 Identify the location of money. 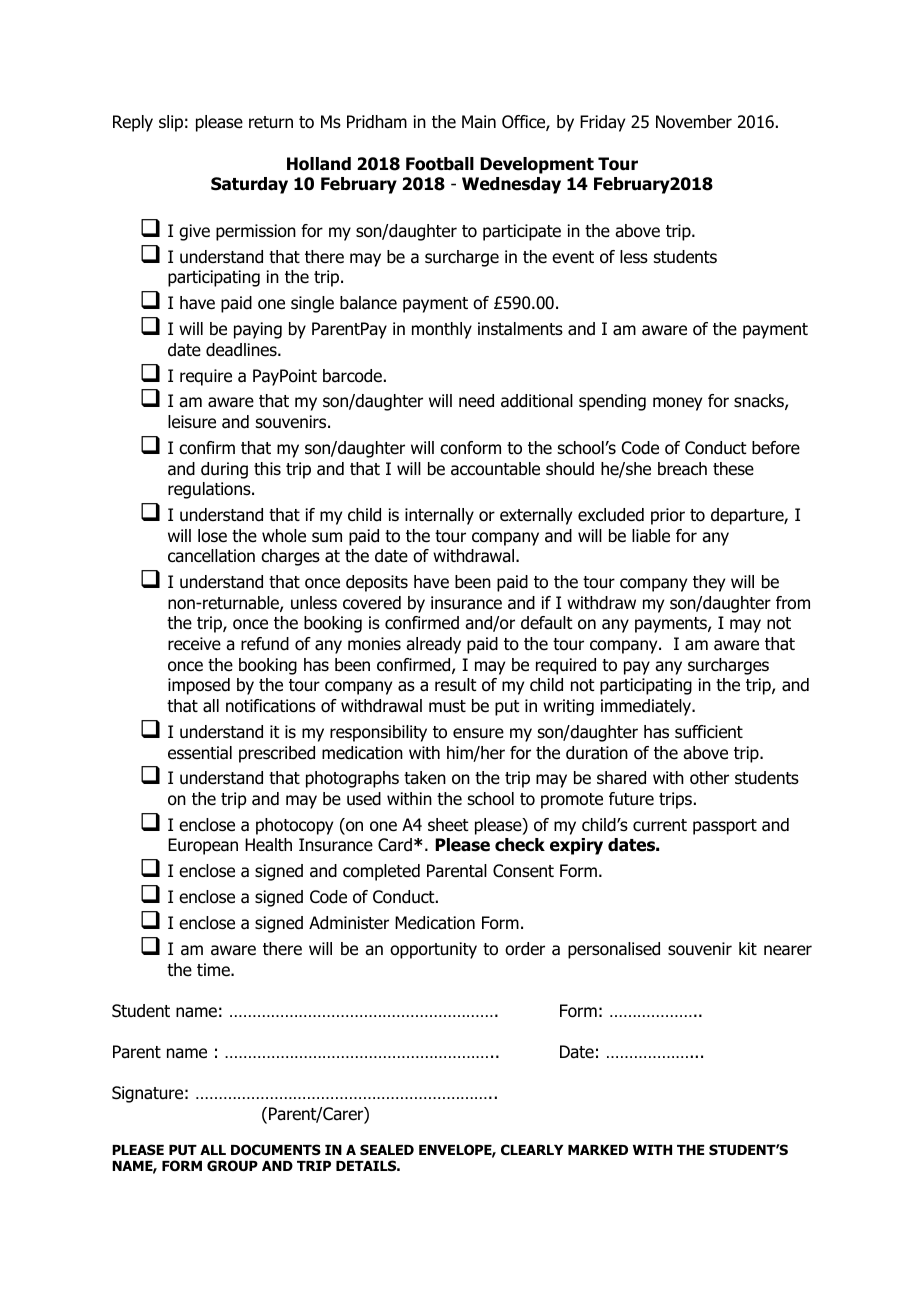
(677, 404).
